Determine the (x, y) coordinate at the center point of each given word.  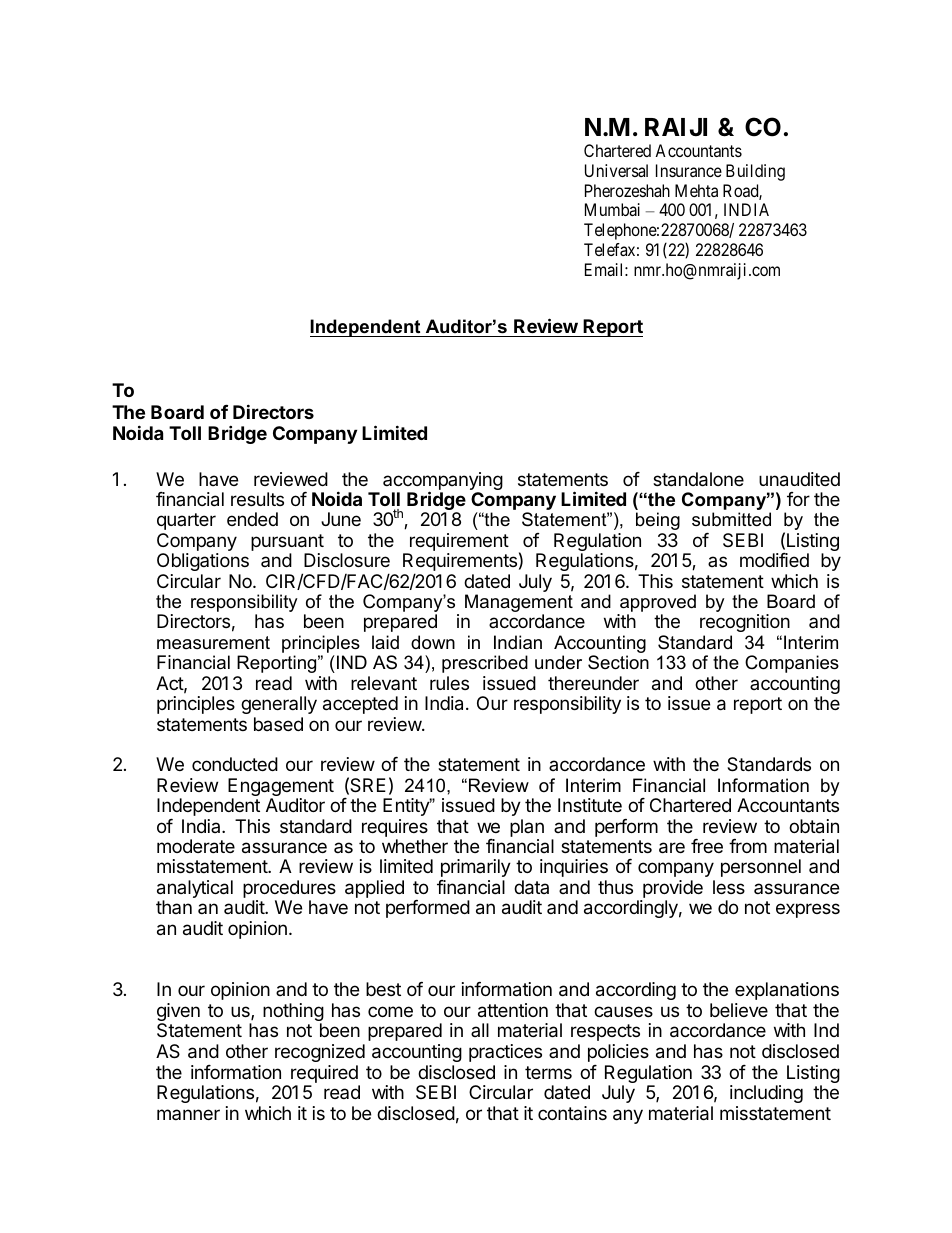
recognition (745, 623)
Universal (616, 170)
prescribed (485, 664)
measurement (213, 643)
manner (188, 1114)
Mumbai (612, 209)
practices (505, 1053)
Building (755, 172)
